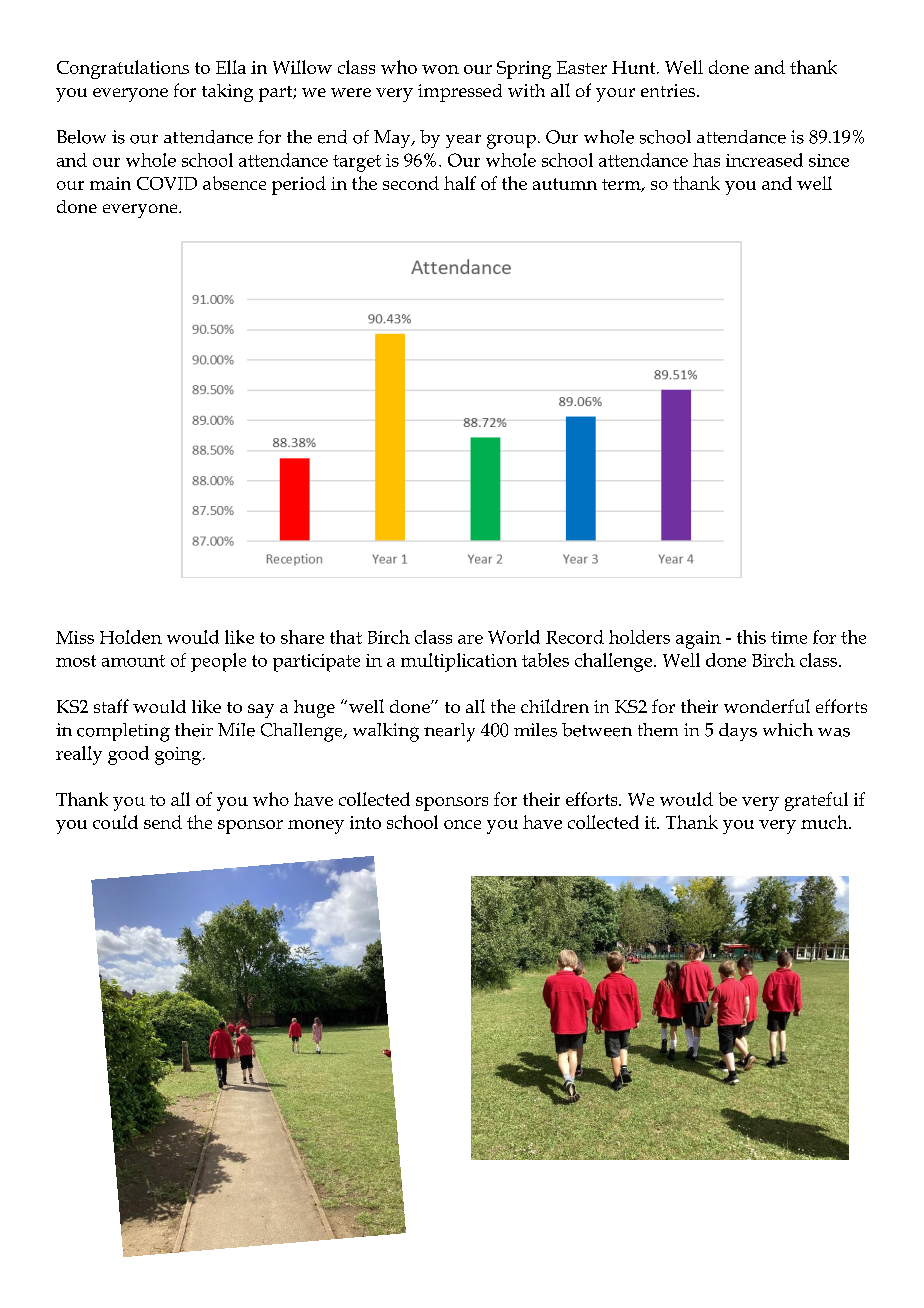 This document has height=1308, width=924. I want to click on Congratulations, so click(123, 69).
